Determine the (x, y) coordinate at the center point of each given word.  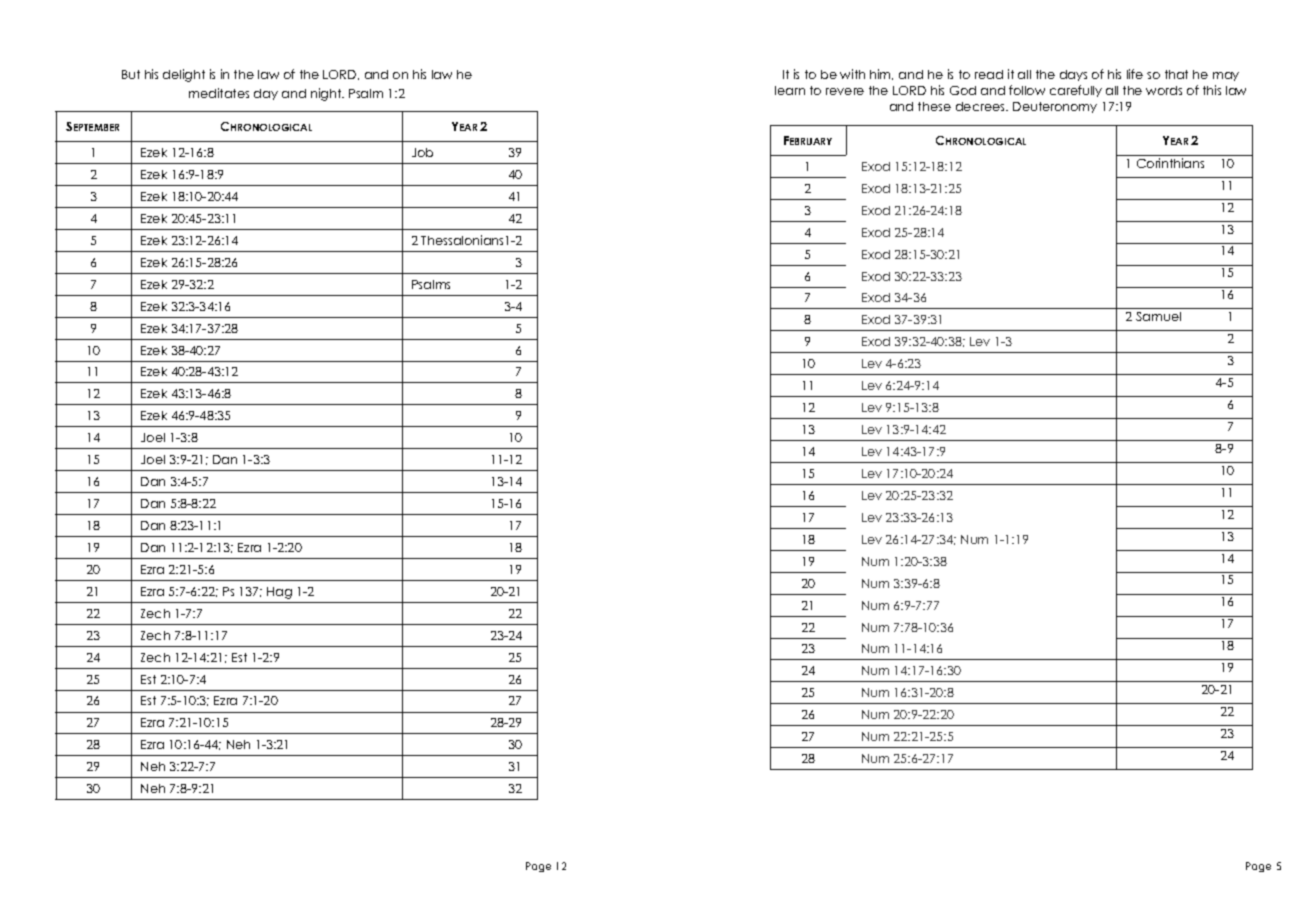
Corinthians (1170, 163)
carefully (1076, 91)
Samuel (1158, 316)
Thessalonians (462, 240)
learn (790, 90)
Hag (279, 593)
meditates (219, 93)
